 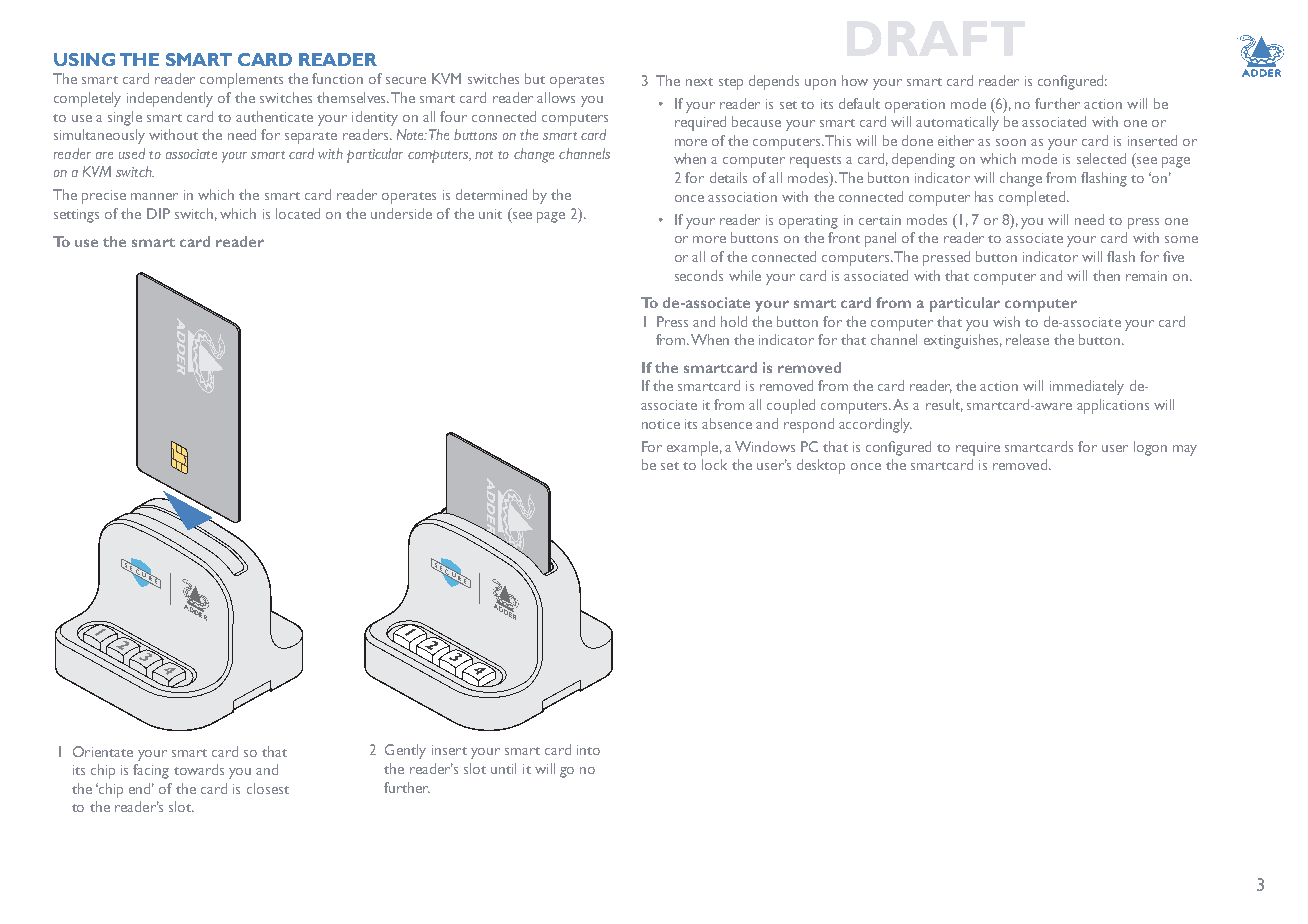 I want to click on desktop, so click(x=821, y=466).
